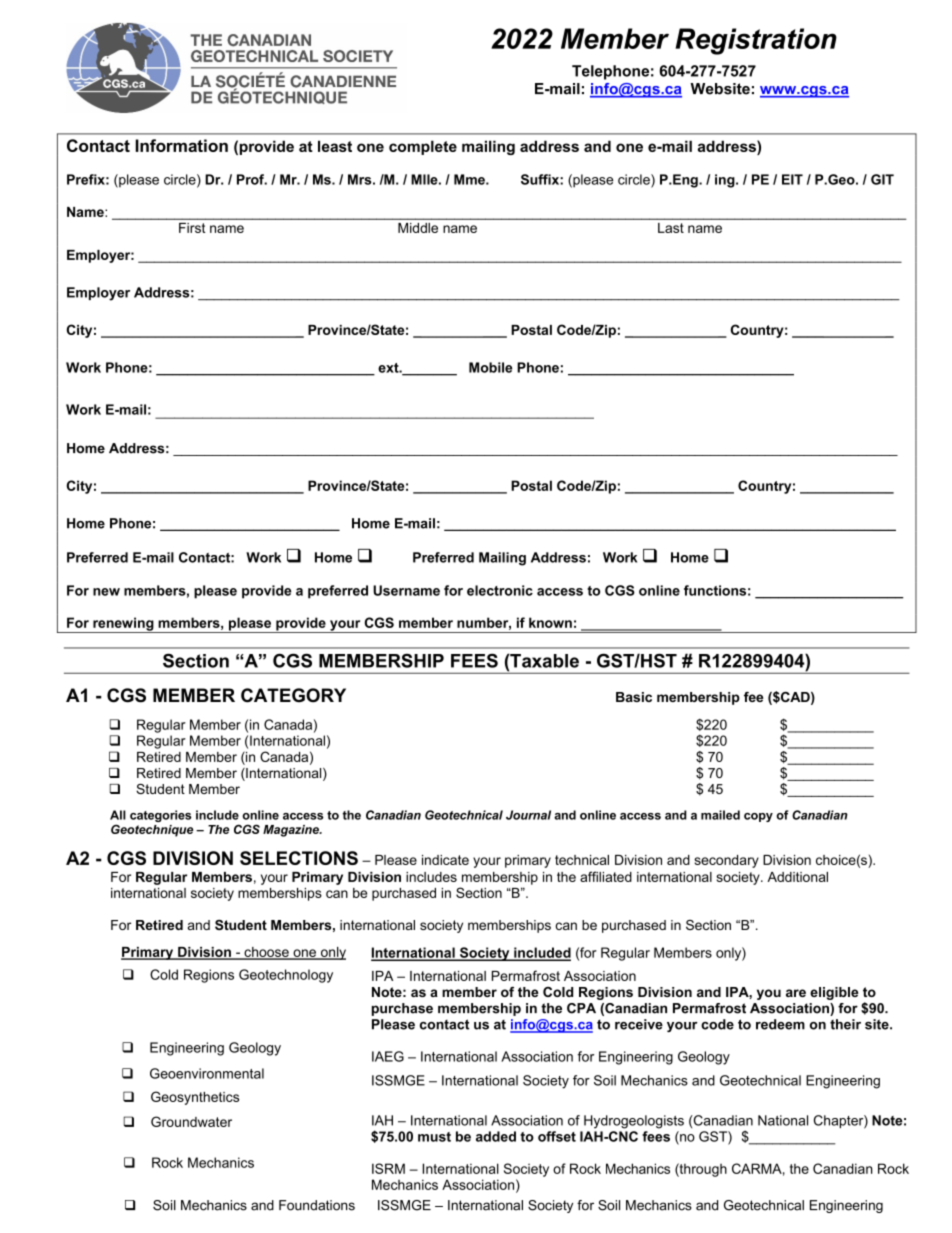 The image size is (952, 1233). I want to click on added, so click(496, 1136).
